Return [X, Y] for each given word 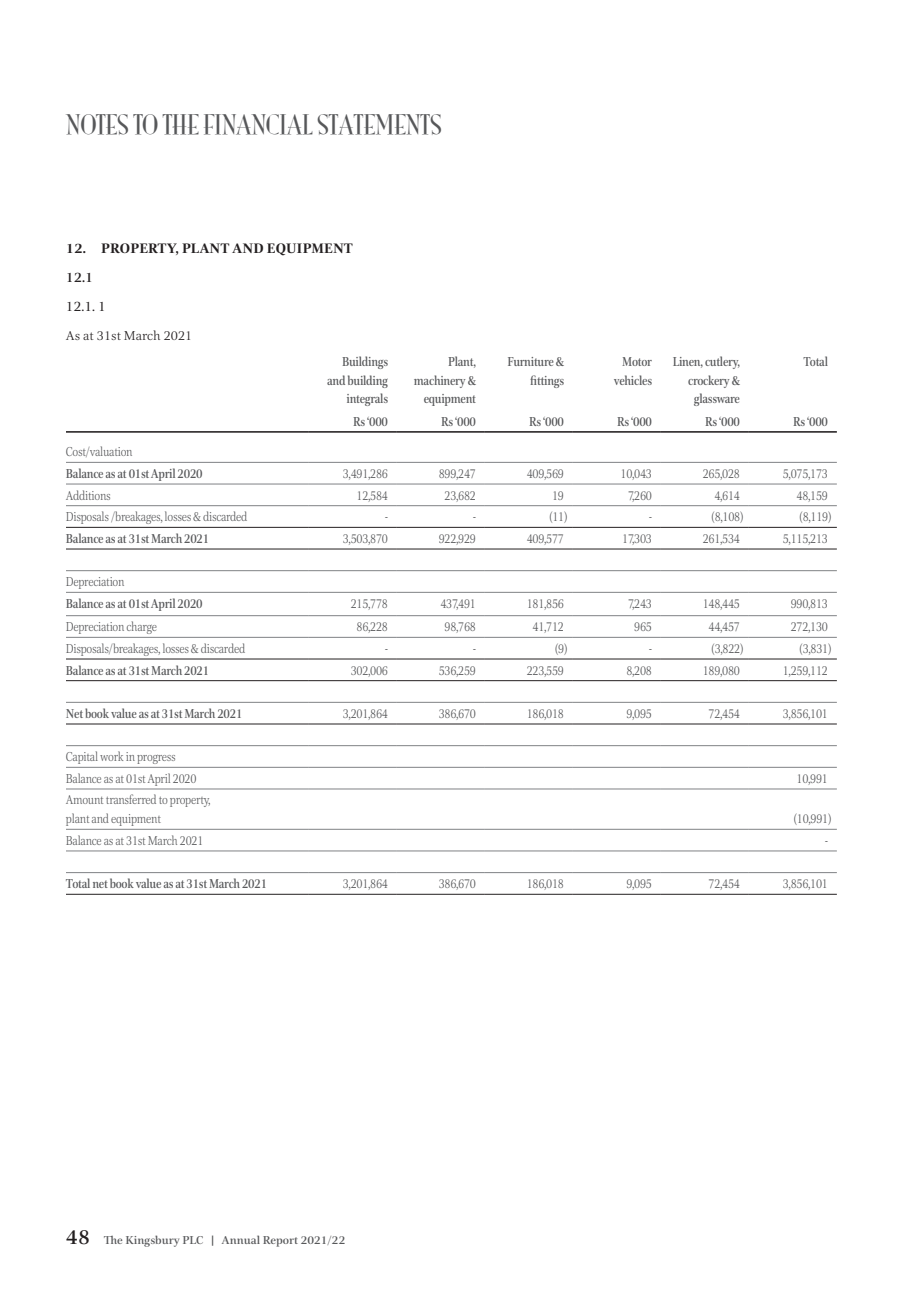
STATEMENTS [379, 124]
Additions [88, 495]
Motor [637, 361]
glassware [717, 399]
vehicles [633, 380]
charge [142, 627]
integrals [367, 399]
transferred [131, 799]
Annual [241, 1239]
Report [280, 1241]
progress [156, 759]
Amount [84, 799]
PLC [193, 1240]
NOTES [97, 124]
